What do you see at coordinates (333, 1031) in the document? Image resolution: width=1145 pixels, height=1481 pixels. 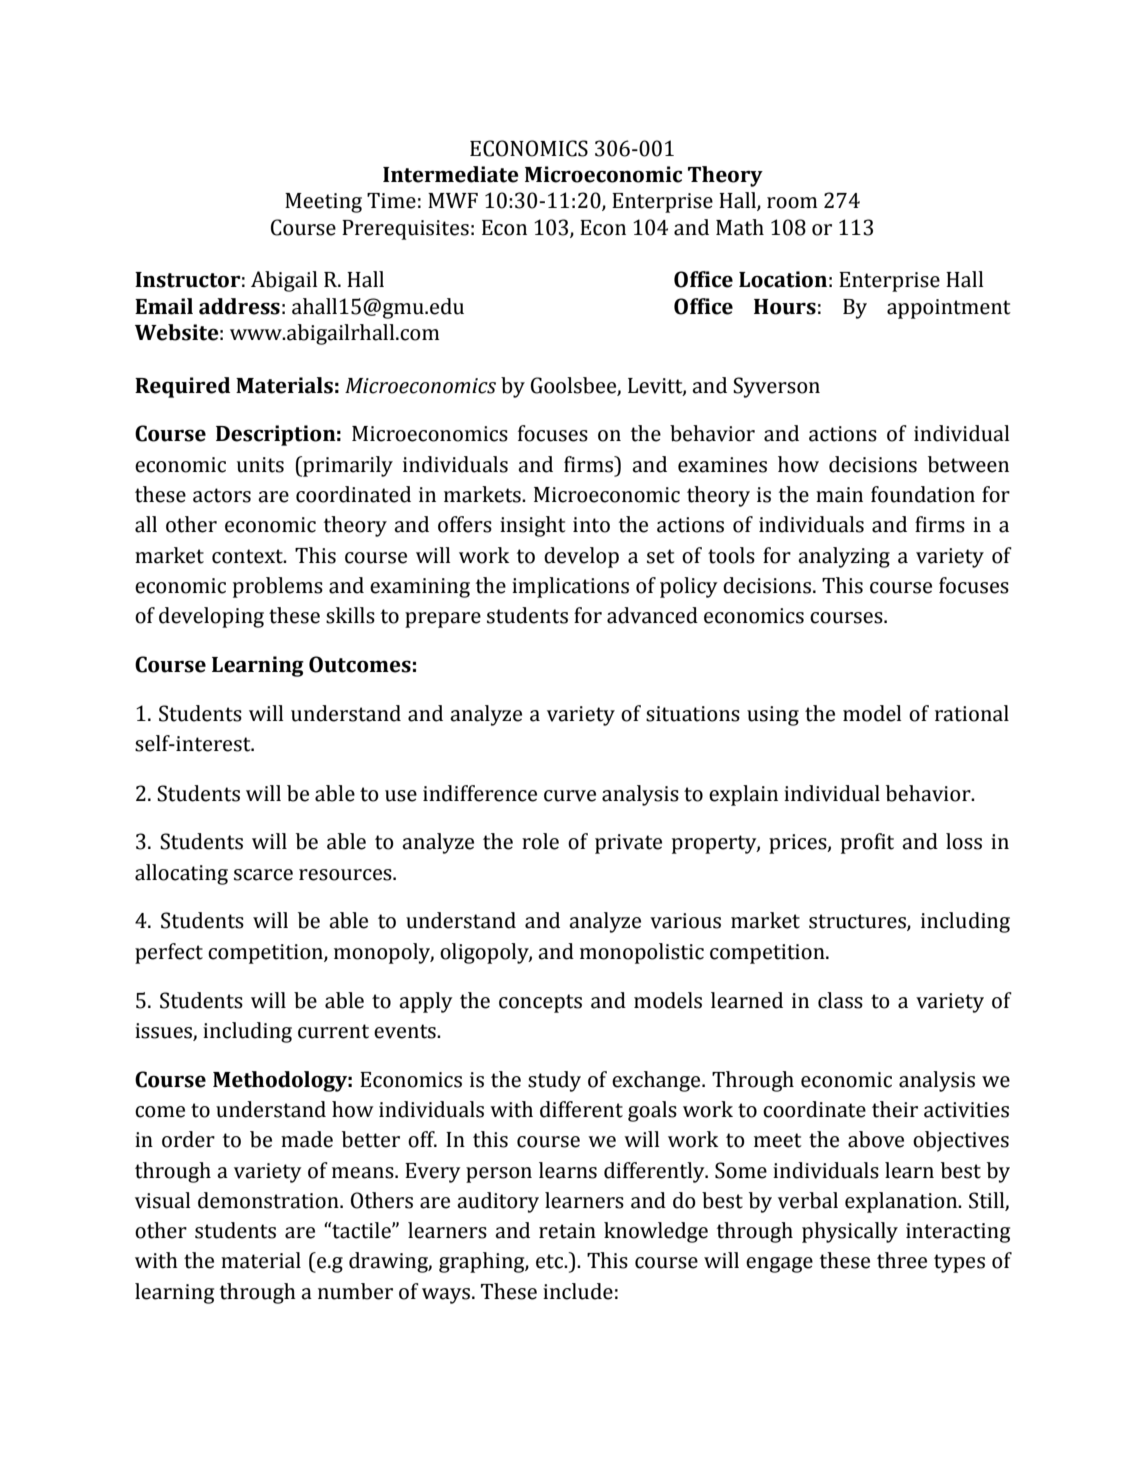 I see `current` at bounding box center [333, 1031].
